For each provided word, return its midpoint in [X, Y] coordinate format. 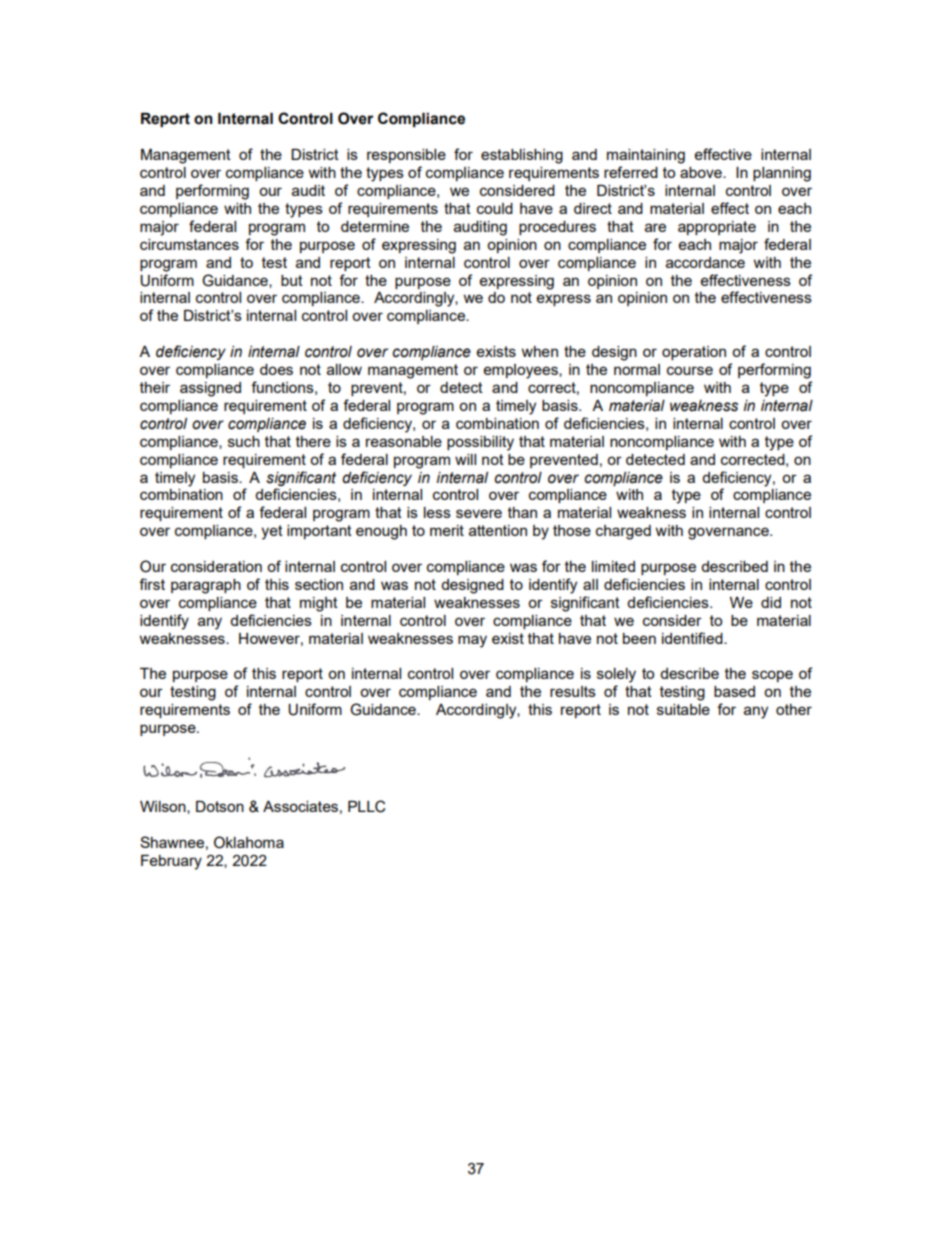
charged [623, 532]
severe [479, 513]
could [495, 208]
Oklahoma [249, 842]
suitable [683, 709]
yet [272, 532]
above [702, 172]
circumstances [189, 244]
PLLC [366, 806]
